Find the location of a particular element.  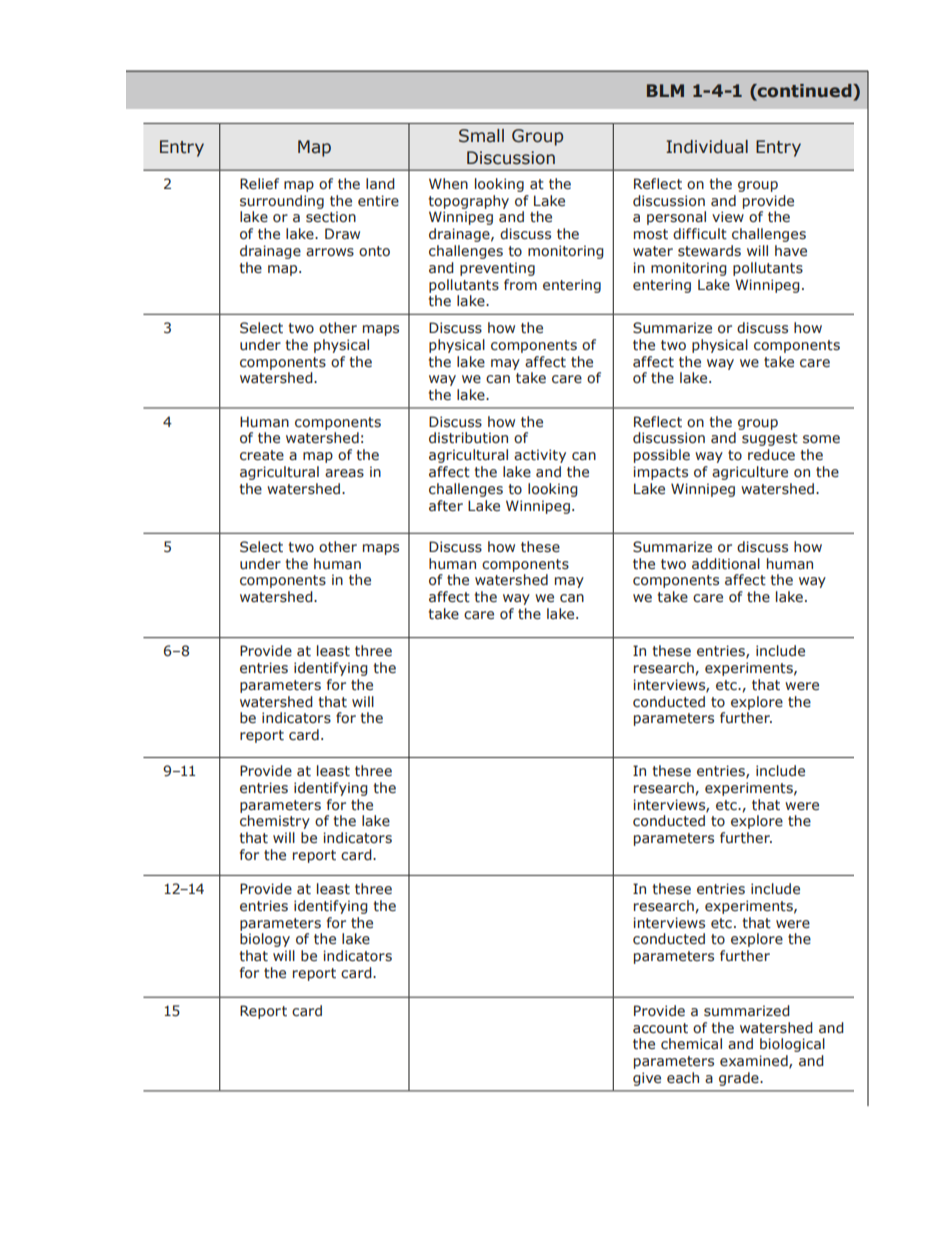

land is located at coordinates (380, 183).
